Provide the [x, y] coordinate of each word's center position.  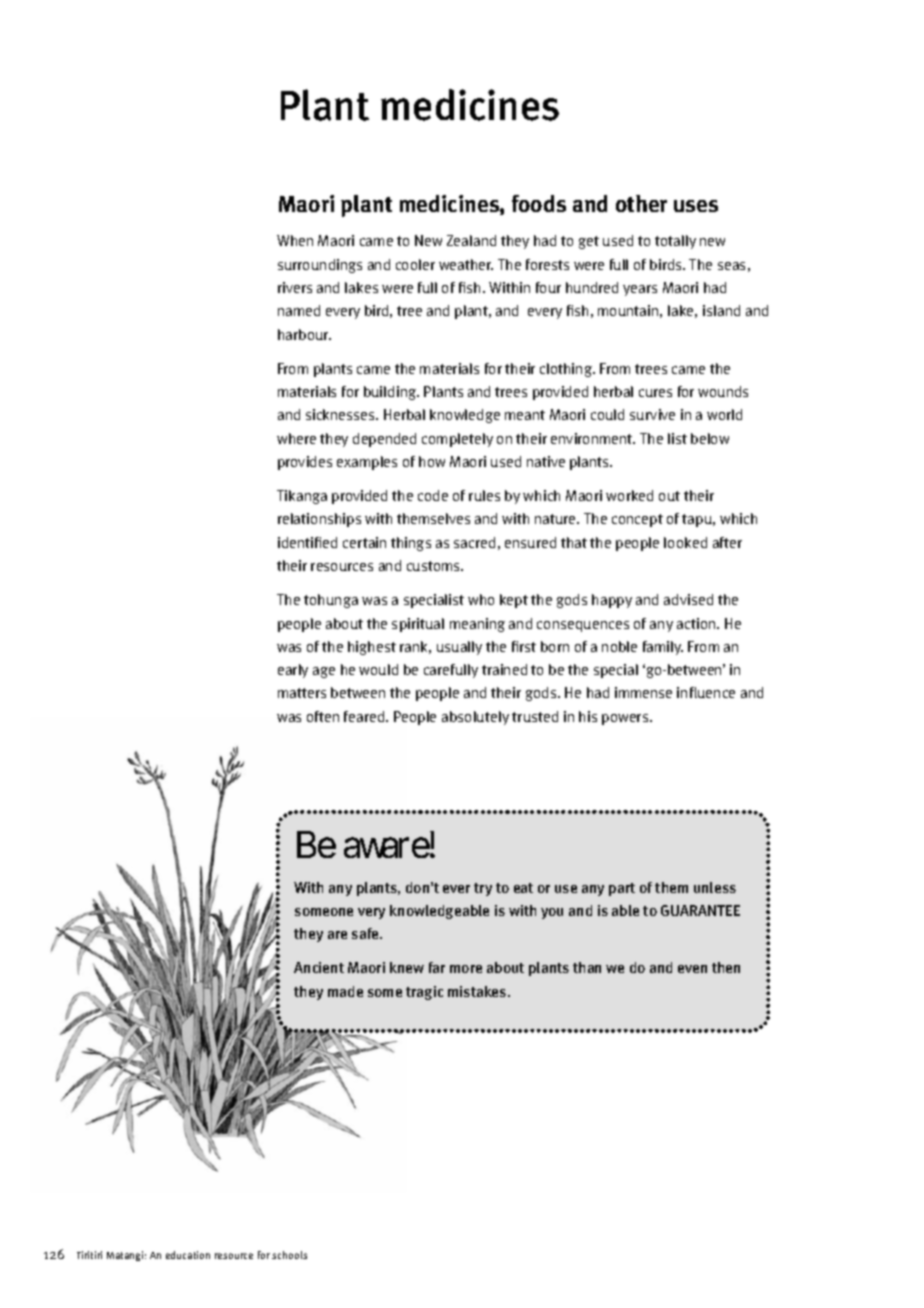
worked [629, 495]
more [466, 969]
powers [626, 719]
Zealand [471, 240]
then [726, 967]
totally [675, 242]
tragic [424, 993]
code [433, 495]
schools [289, 1255]
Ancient [319, 967]
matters [302, 693]
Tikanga [302, 497]
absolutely [475, 718]
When [295, 240]
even [692, 969]
